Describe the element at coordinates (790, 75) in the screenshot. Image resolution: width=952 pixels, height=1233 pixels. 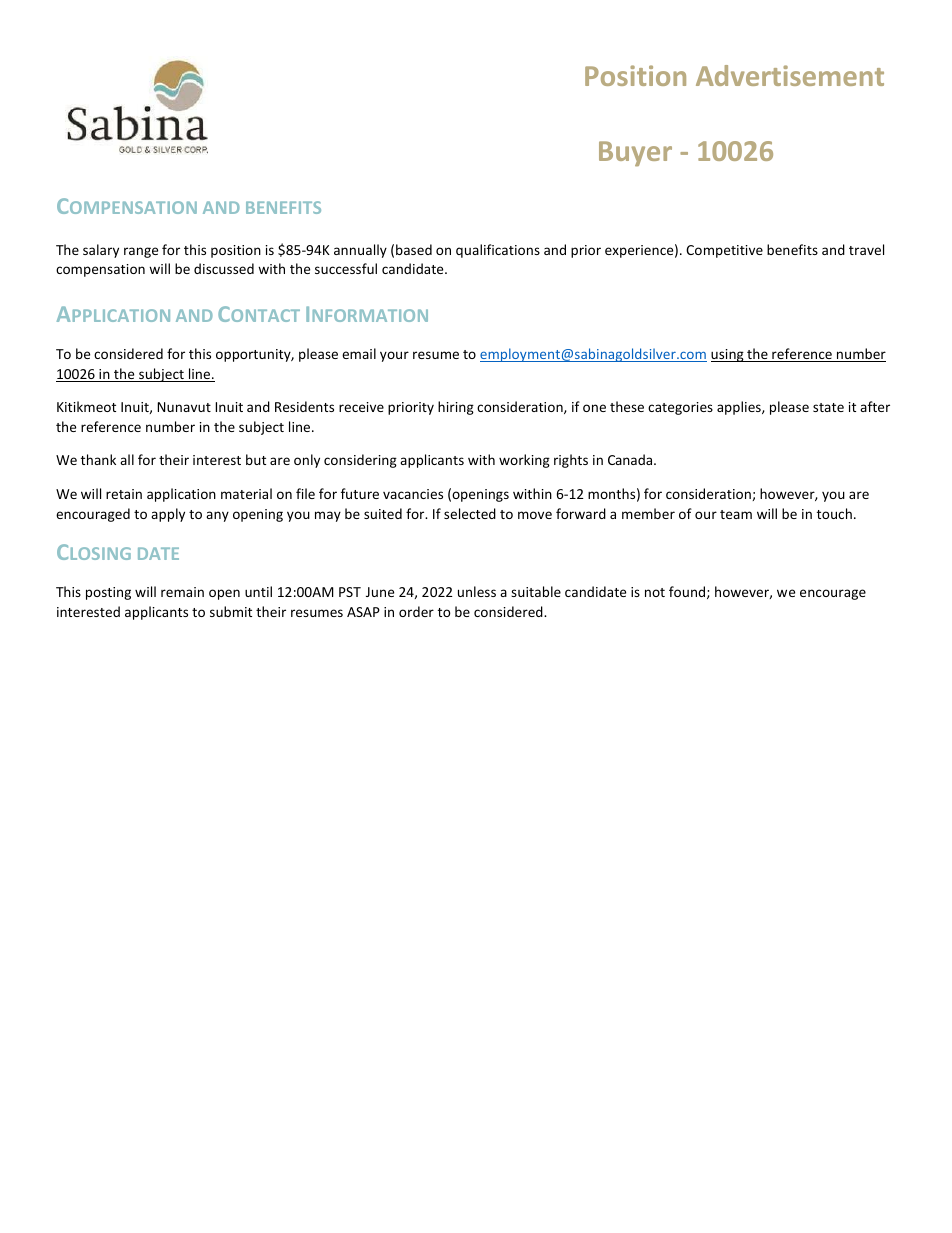
I see `Advertisement` at that location.
